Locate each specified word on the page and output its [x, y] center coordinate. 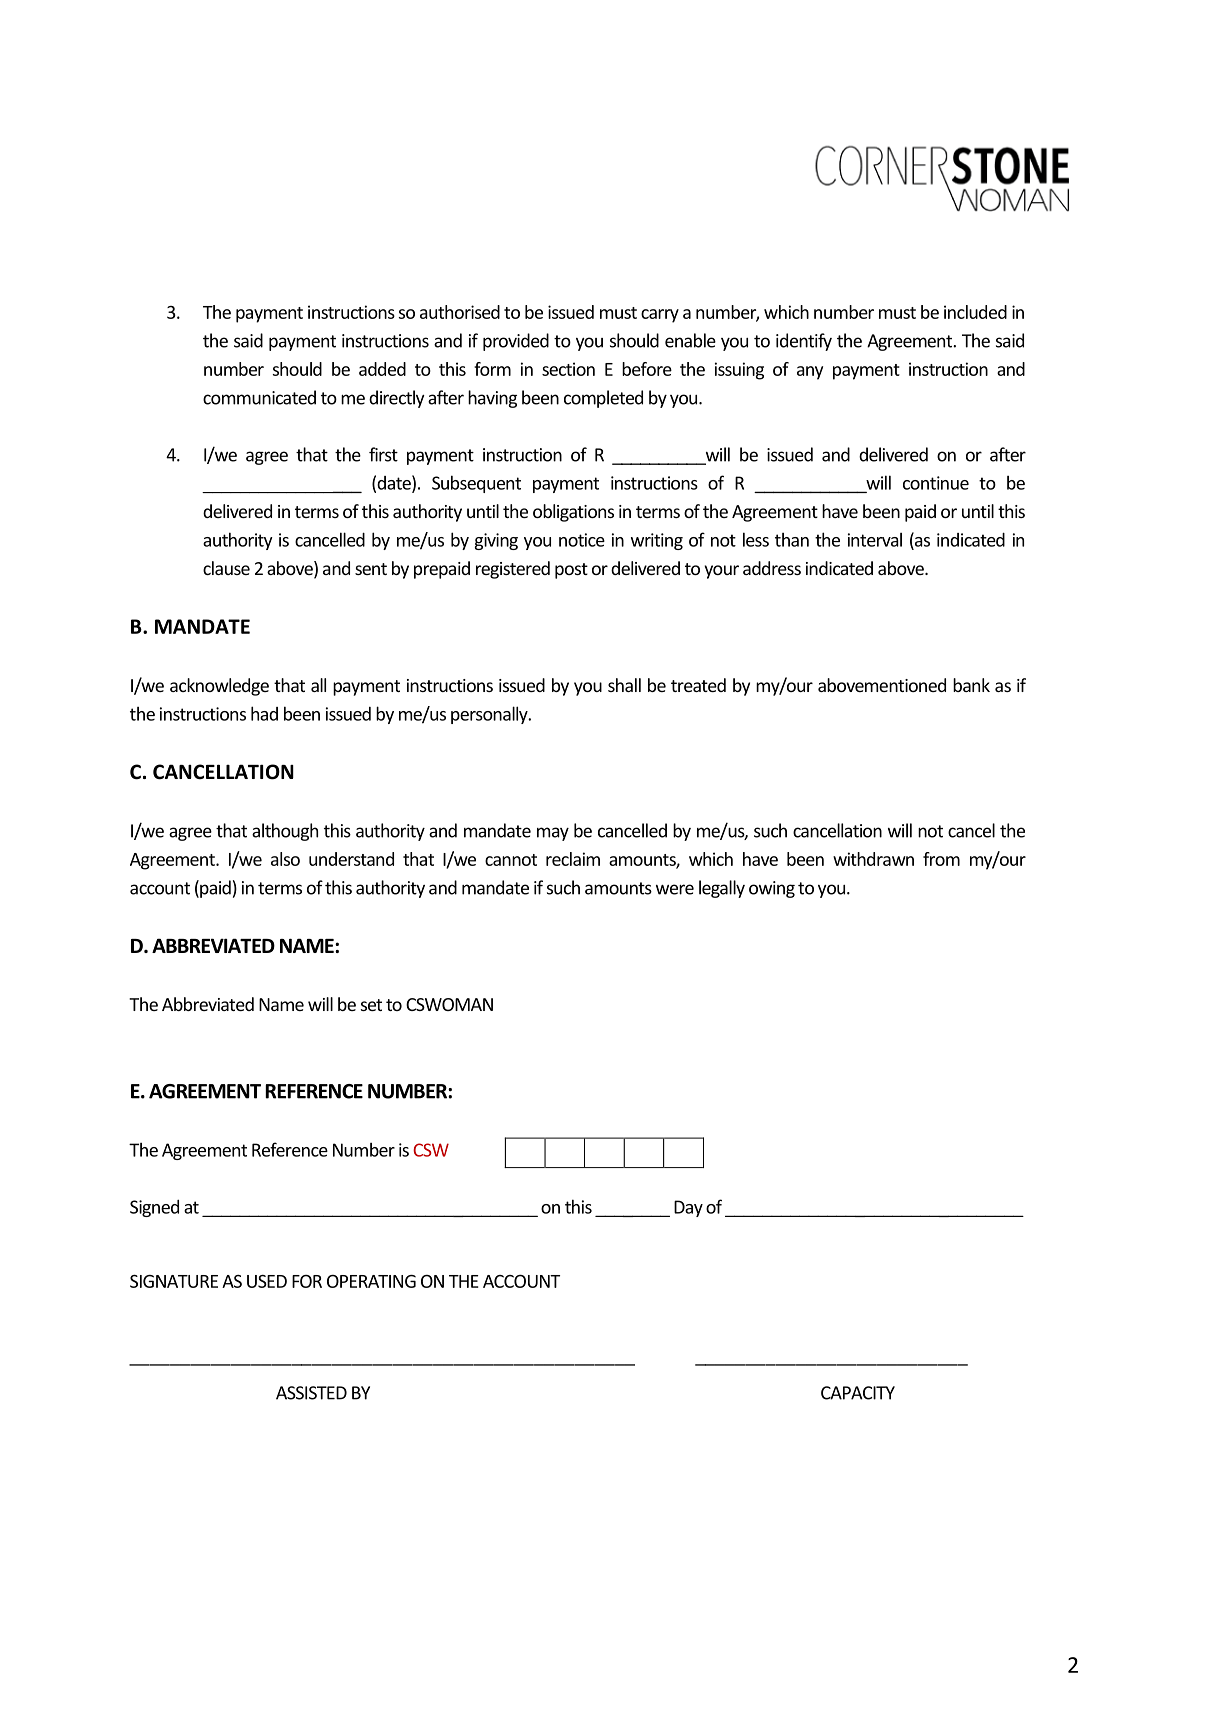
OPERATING [371, 1281]
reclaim [573, 859]
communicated [259, 397]
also [285, 859]
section [568, 369]
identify [804, 342]
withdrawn [873, 859]
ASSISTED [311, 1393]
